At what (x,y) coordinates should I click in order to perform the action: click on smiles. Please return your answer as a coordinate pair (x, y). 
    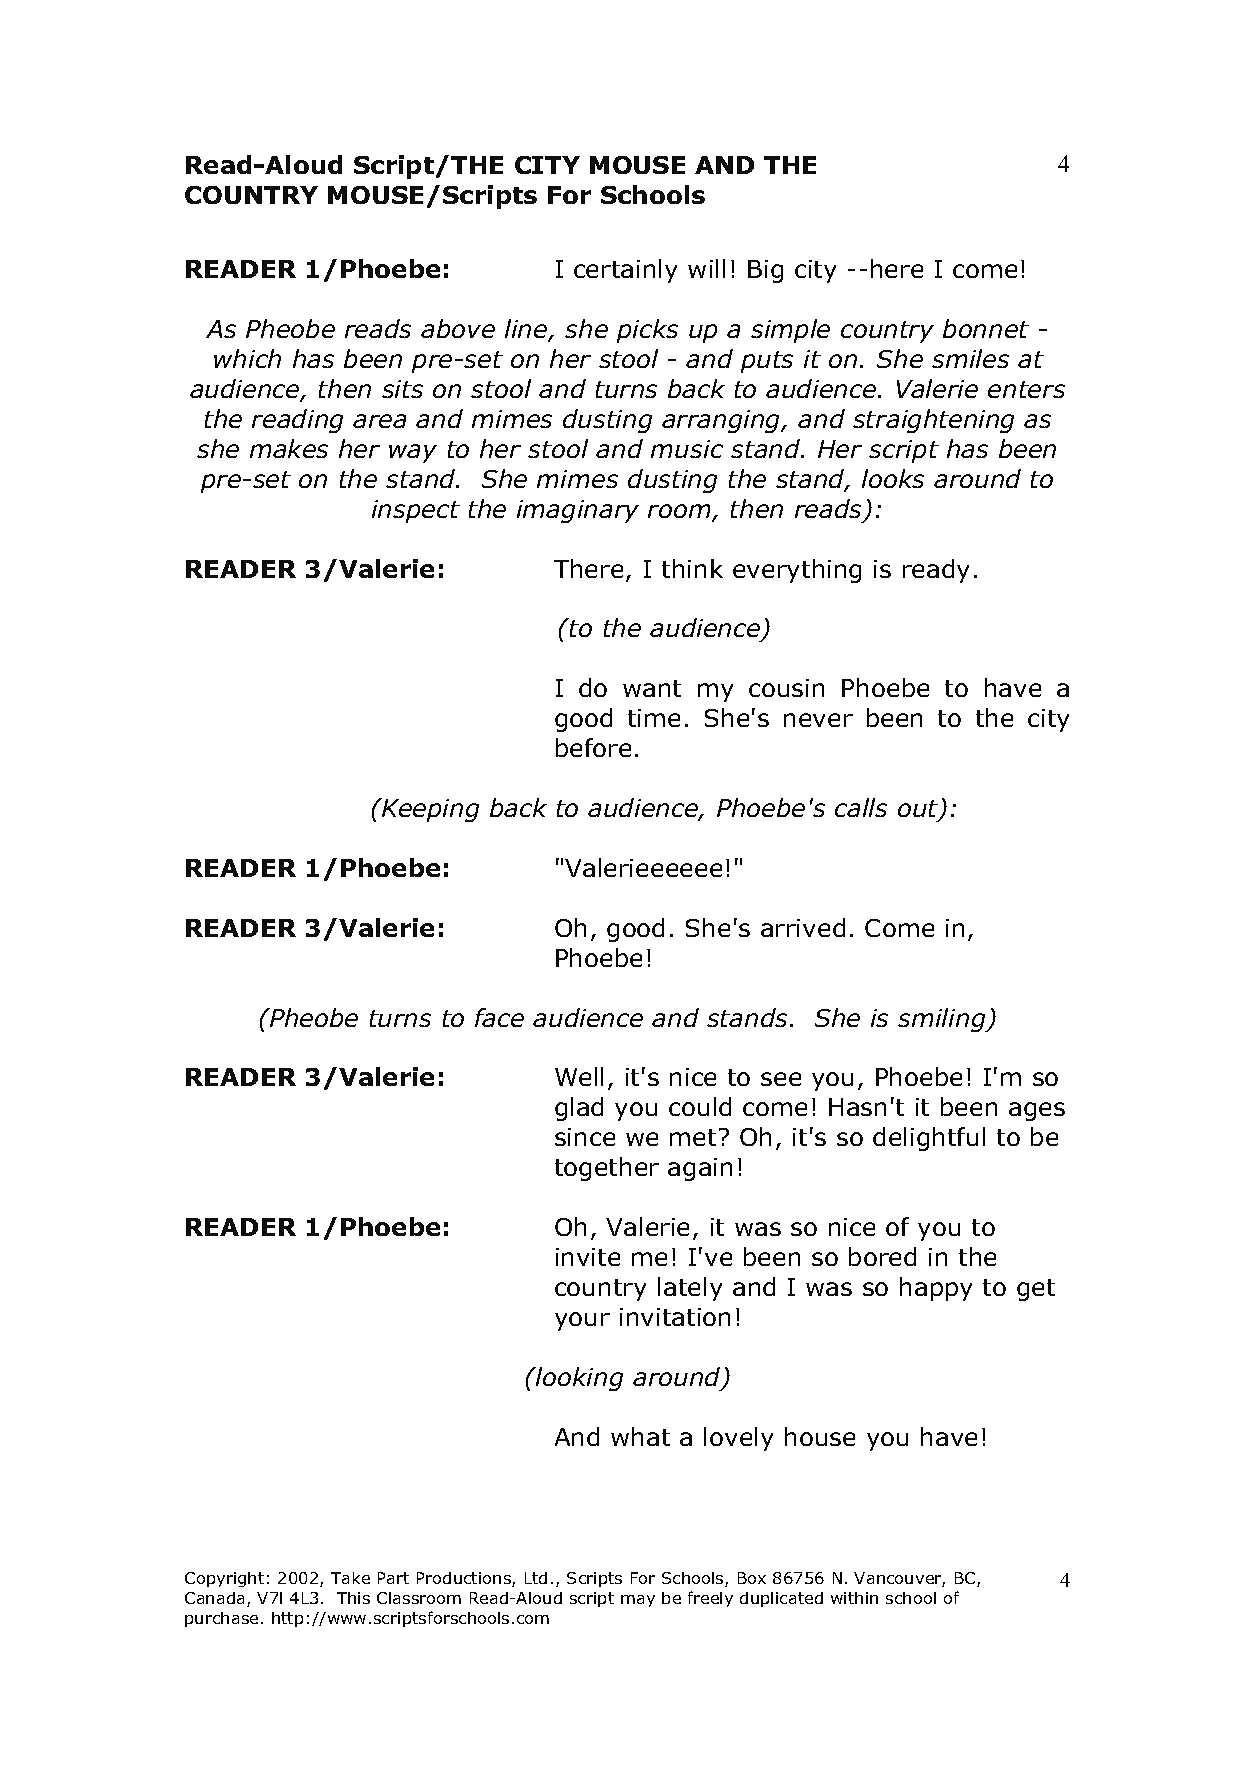
    Looking at the image, I should click on (970, 358).
